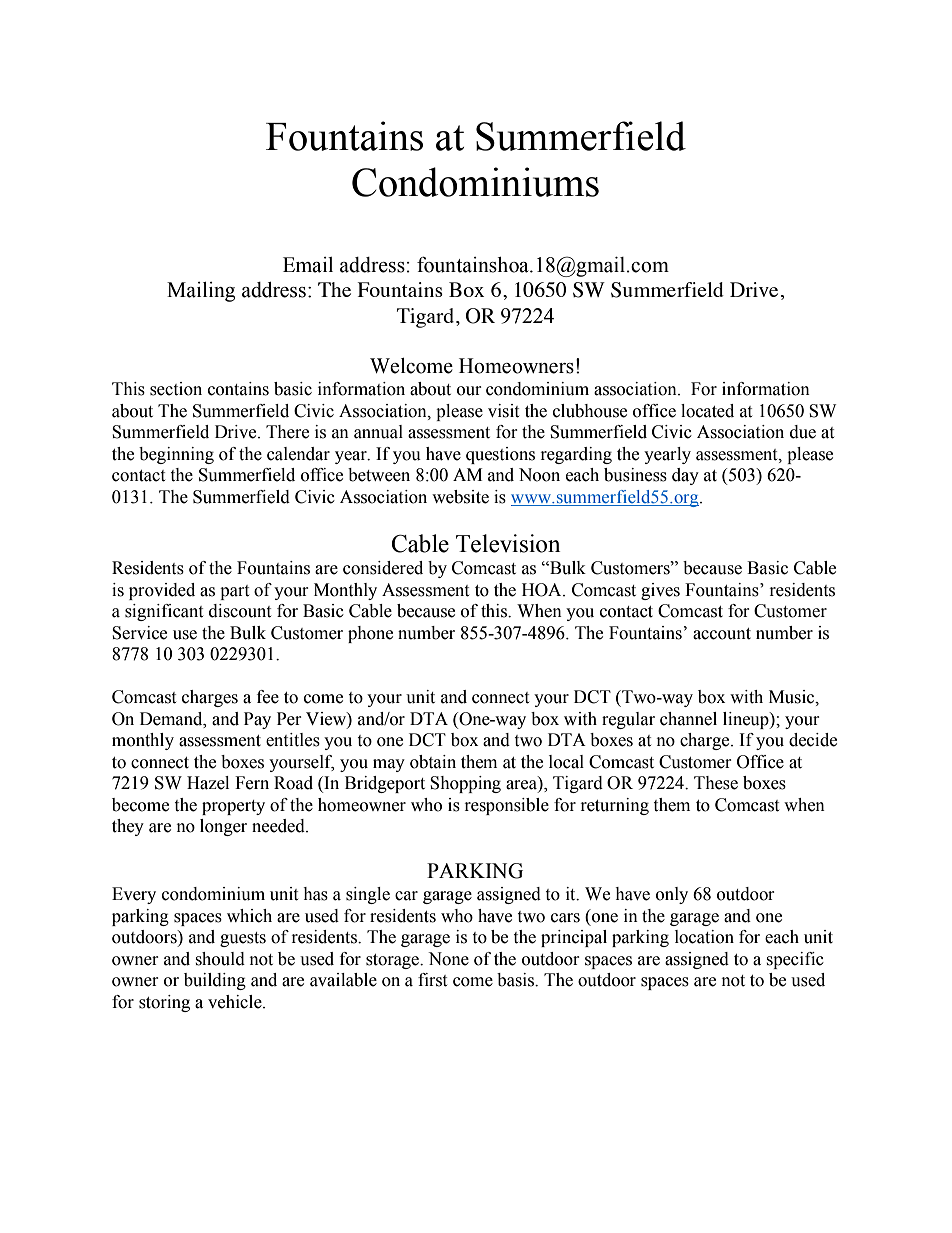 The height and width of the screenshot is (1233, 952). I want to click on responsible, so click(507, 806).
